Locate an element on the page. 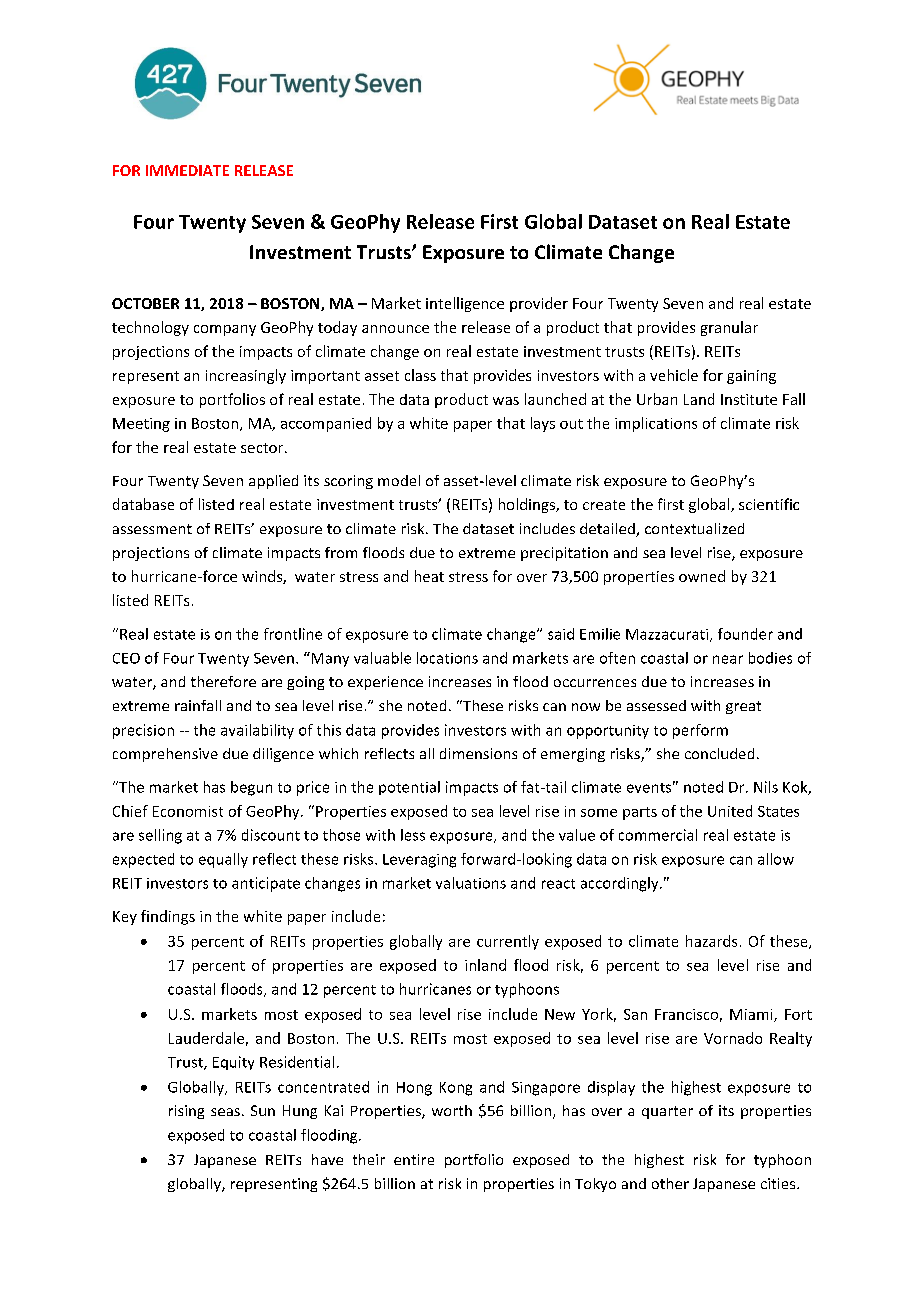  Institute is located at coordinates (749, 399).
